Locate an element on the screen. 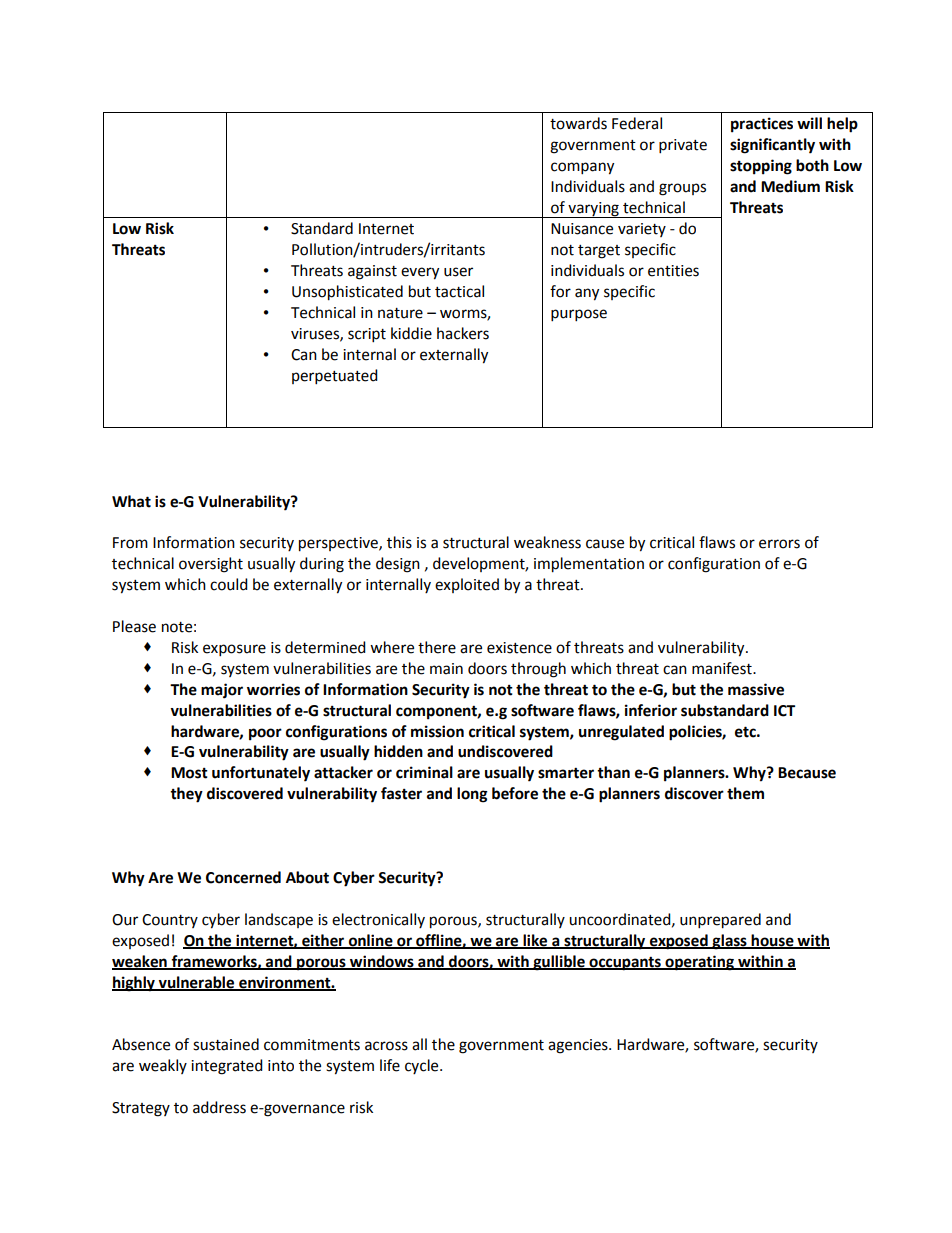  integrated is located at coordinates (227, 1067).
